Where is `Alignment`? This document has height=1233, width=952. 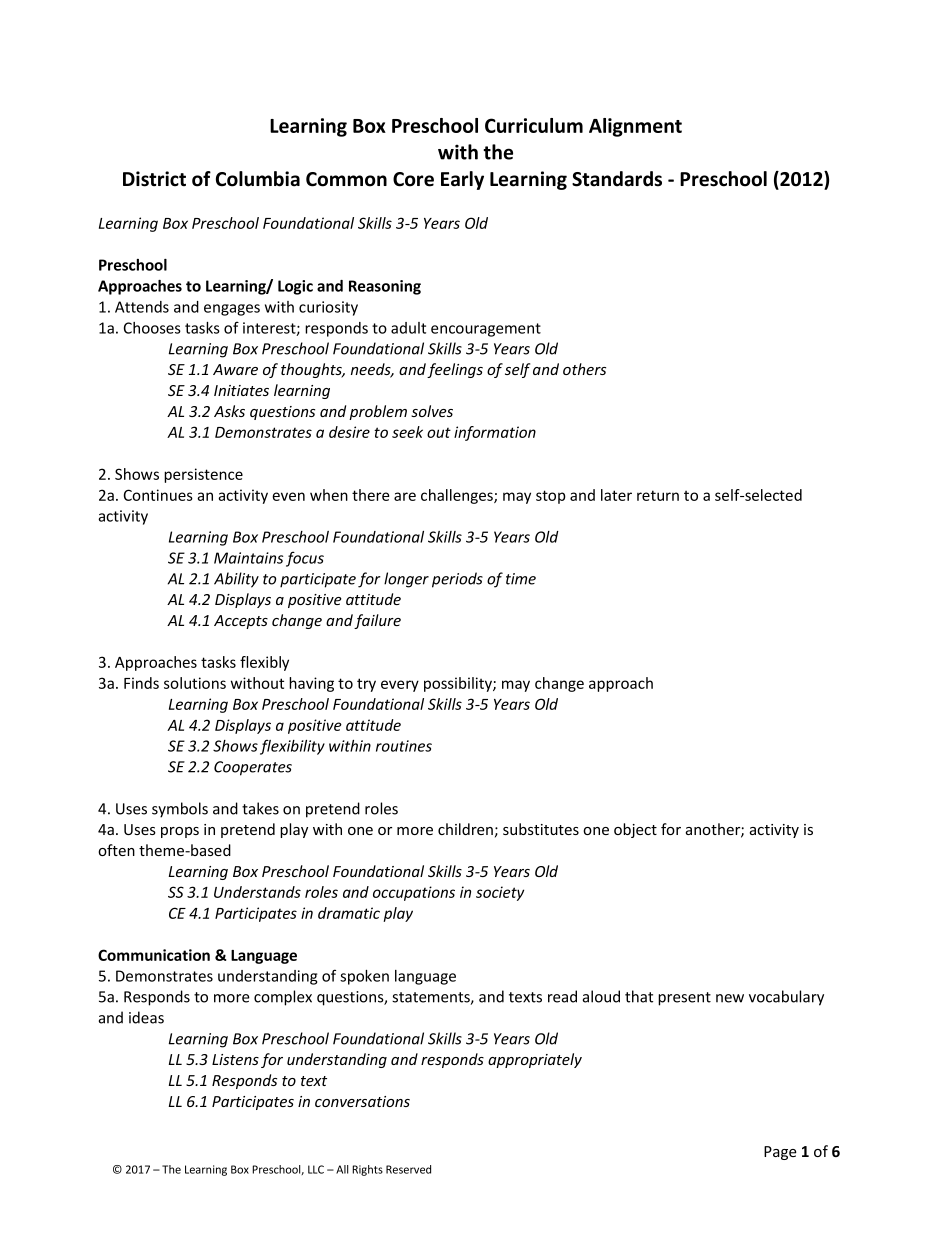
Alignment is located at coordinates (635, 127).
